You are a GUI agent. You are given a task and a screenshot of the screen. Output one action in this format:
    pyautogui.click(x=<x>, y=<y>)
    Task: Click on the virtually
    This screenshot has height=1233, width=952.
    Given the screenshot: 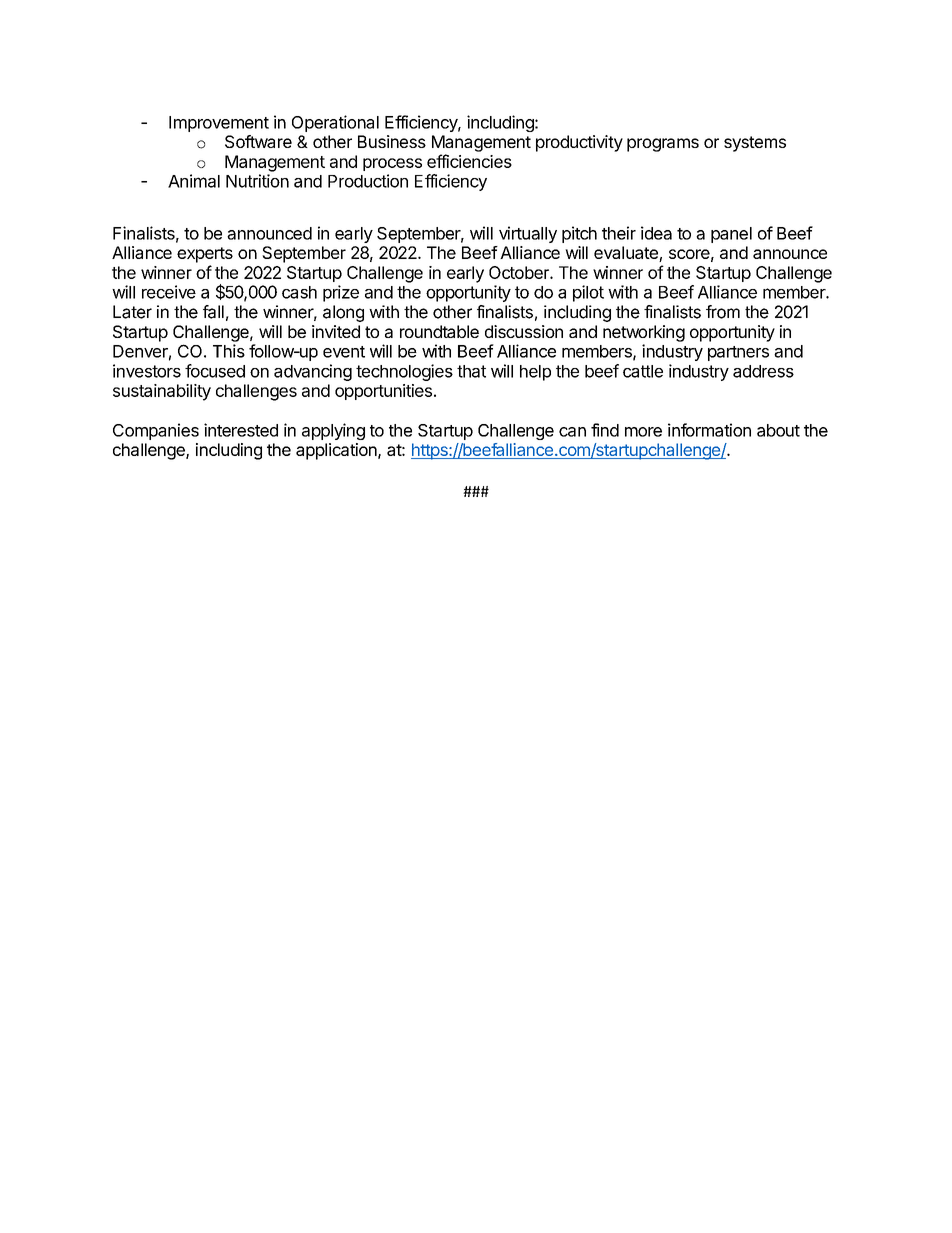 What is the action you would take?
    pyautogui.click(x=528, y=234)
